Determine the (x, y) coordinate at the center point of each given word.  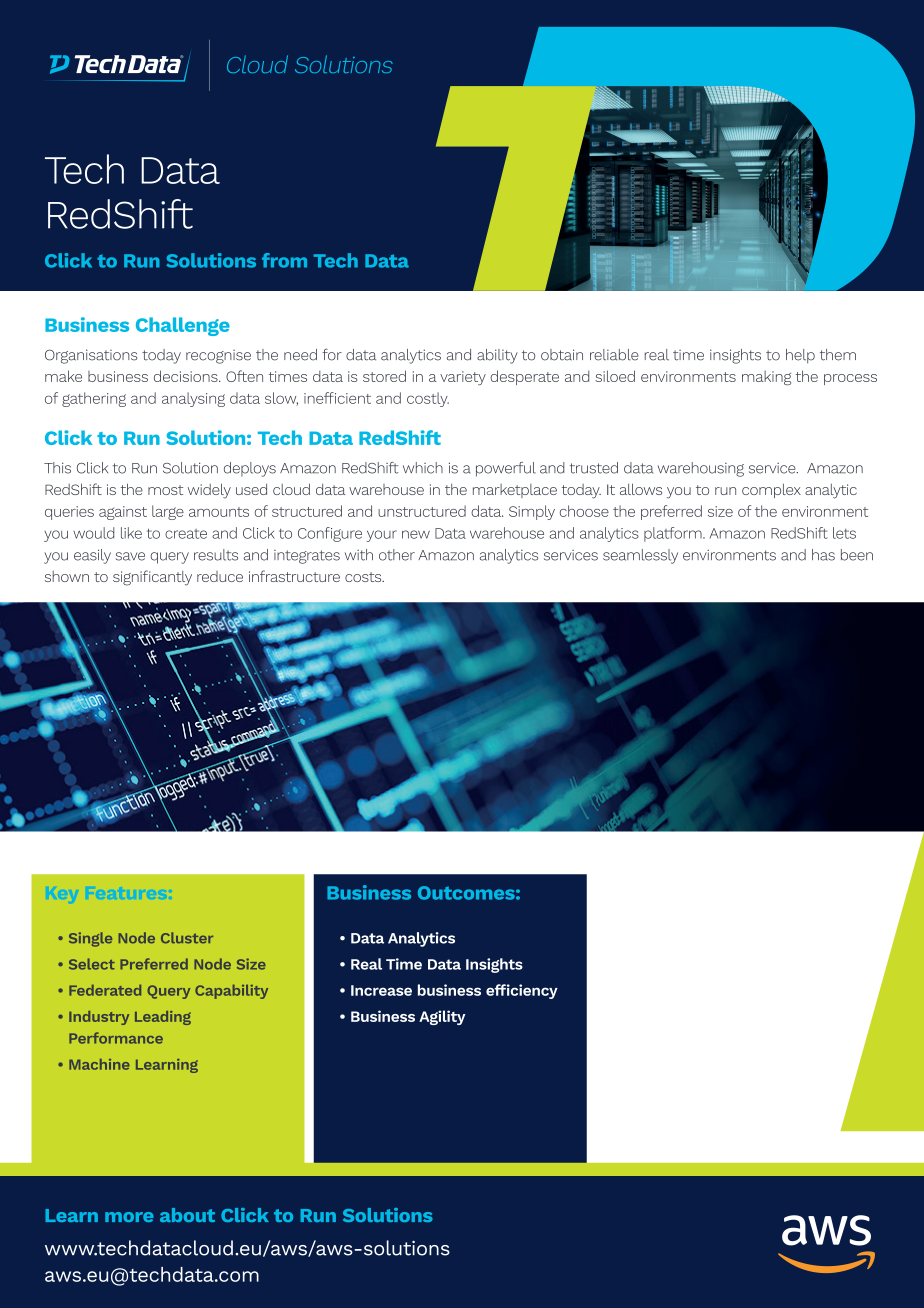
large (168, 512)
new (416, 534)
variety (463, 378)
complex (771, 490)
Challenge (183, 326)
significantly (152, 578)
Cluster (187, 938)
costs (364, 577)
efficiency (522, 991)
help (800, 356)
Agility (442, 1017)
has (823, 555)
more (129, 1217)
